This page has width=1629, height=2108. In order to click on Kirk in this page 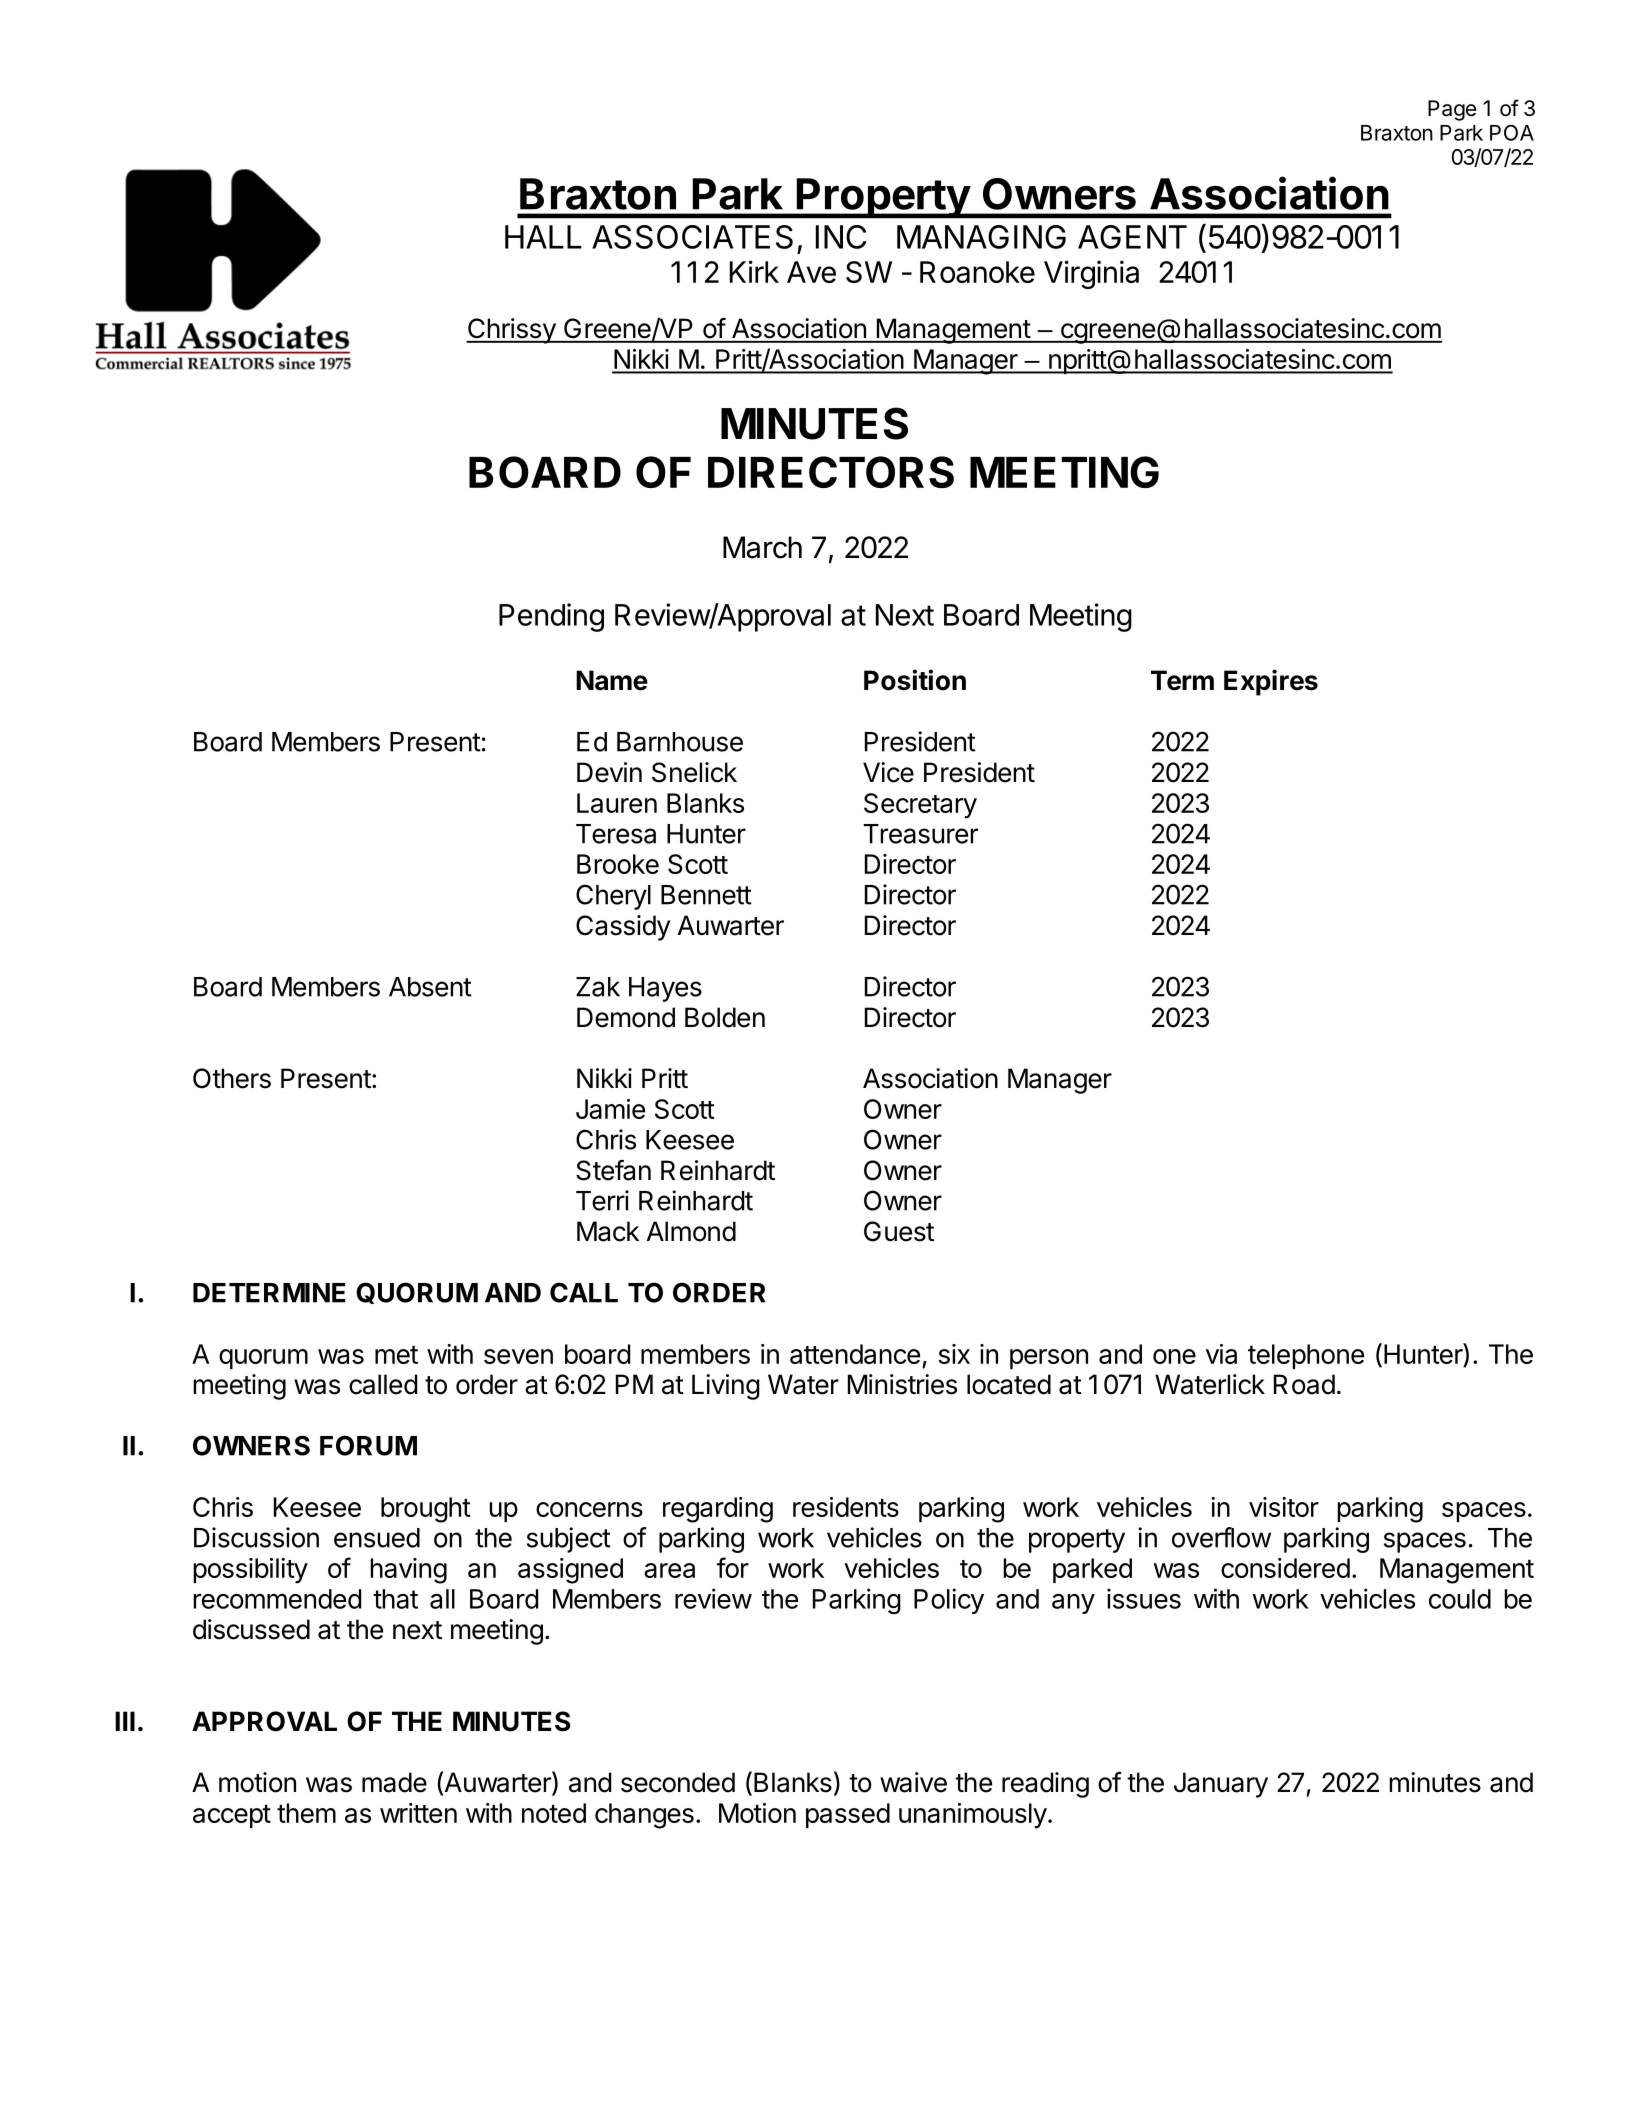, I will do `click(754, 271)`.
